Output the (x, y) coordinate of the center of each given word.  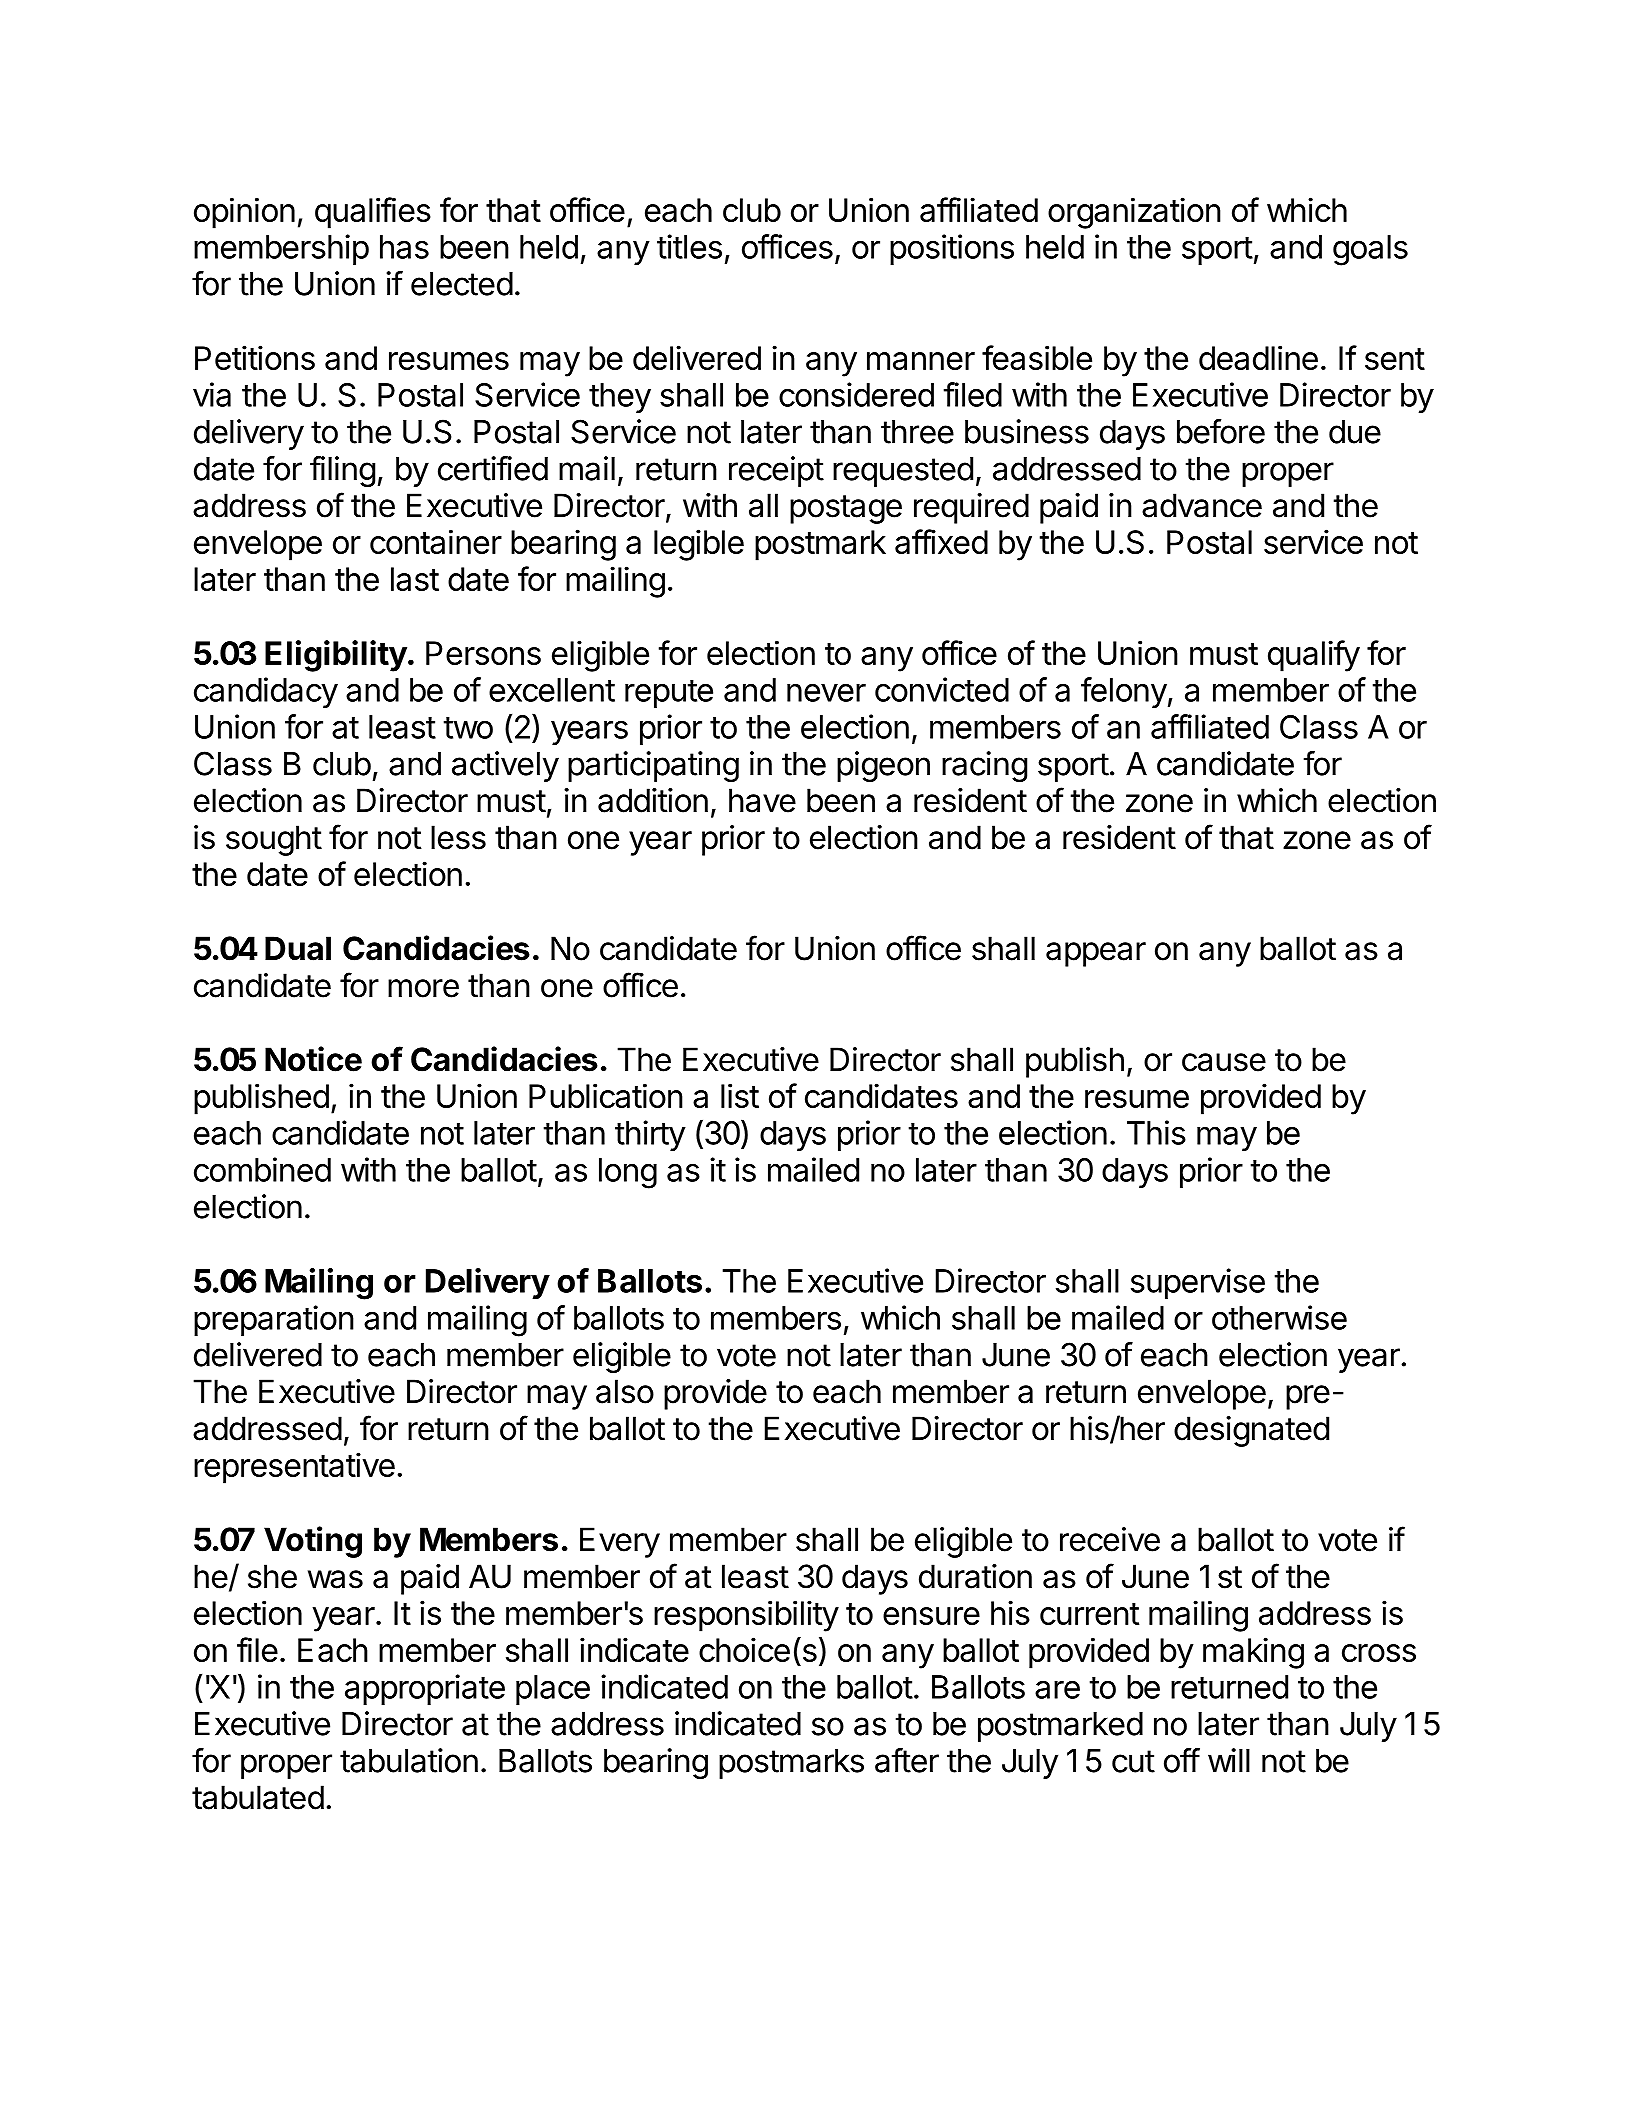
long (628, 1173)
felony (1124, 692)
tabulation (409, 1760)
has (404, 247)
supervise (1198, 1283)
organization (1134, 213)
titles (689, 246)
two (468, 728)
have (762, 800)
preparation (274, 1320)
